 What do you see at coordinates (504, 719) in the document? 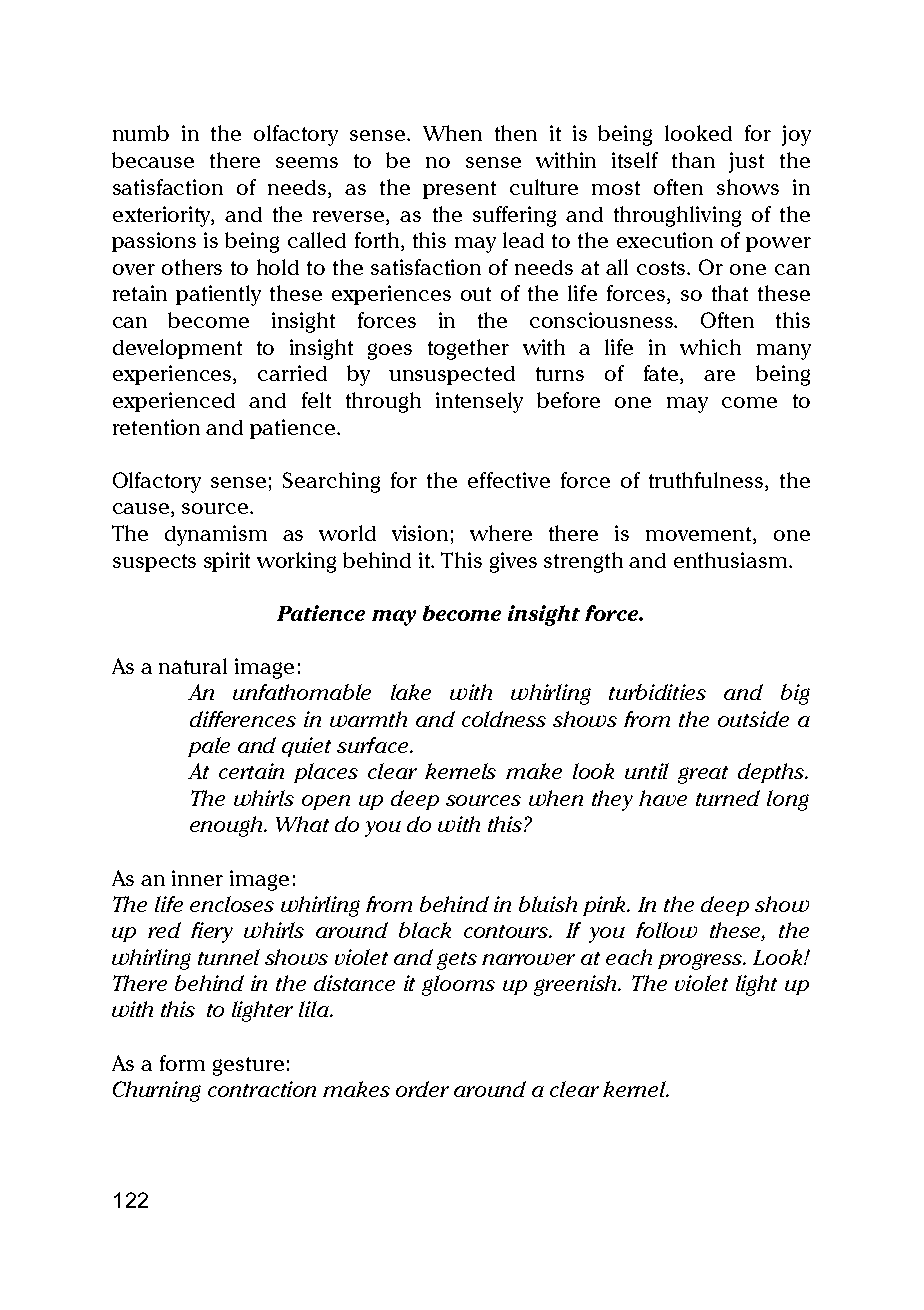
I see `coldness` at bounding box center [504, 719].
